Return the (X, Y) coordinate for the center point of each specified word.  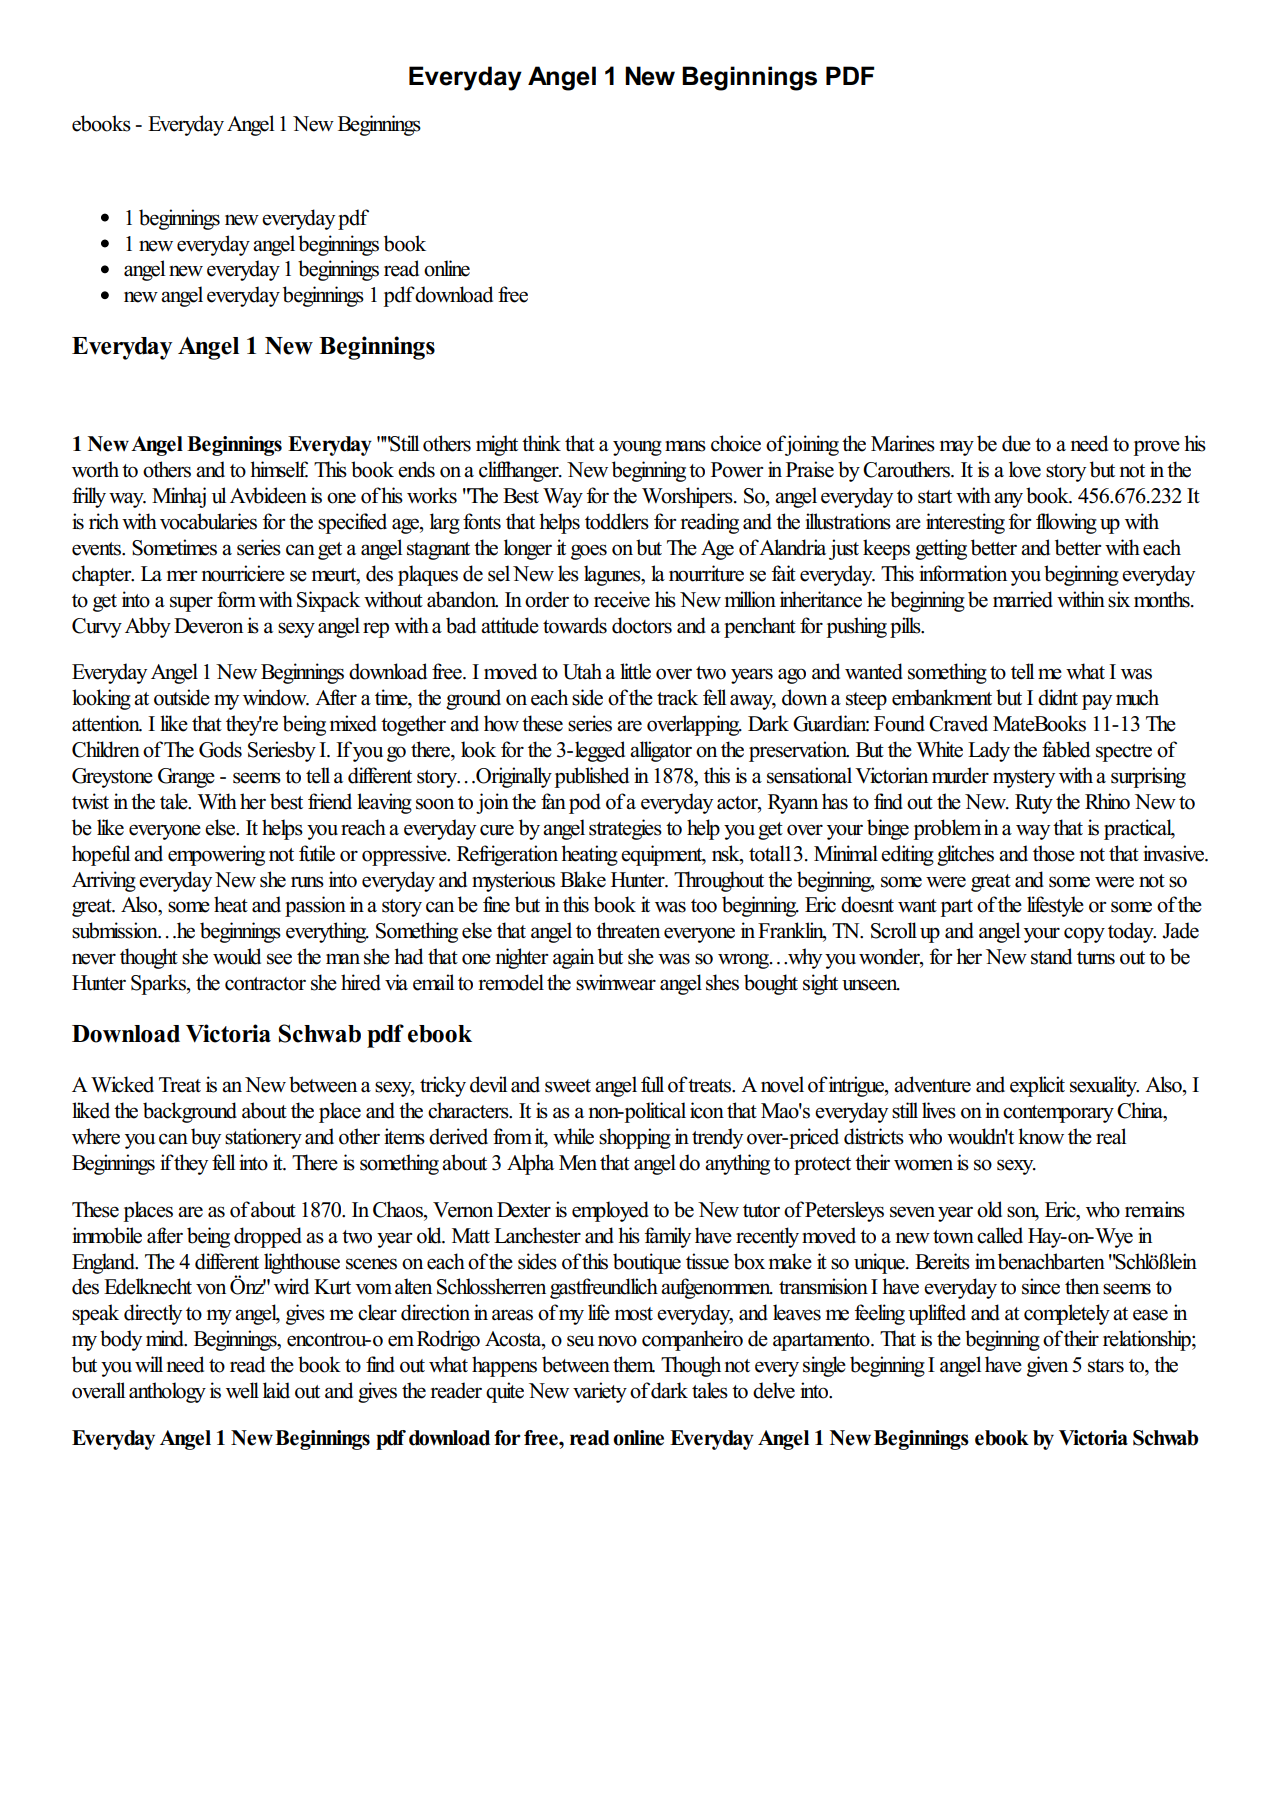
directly (153, 1314)
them (634, 1364)
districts (874, 1136)
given (1047, 1366)
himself (279, 469)
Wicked (122, 1084)
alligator (661, 751)
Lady (989, 751)
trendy (717, 1138)
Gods (220, 749)
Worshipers (688, 497)
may (957, 448)
